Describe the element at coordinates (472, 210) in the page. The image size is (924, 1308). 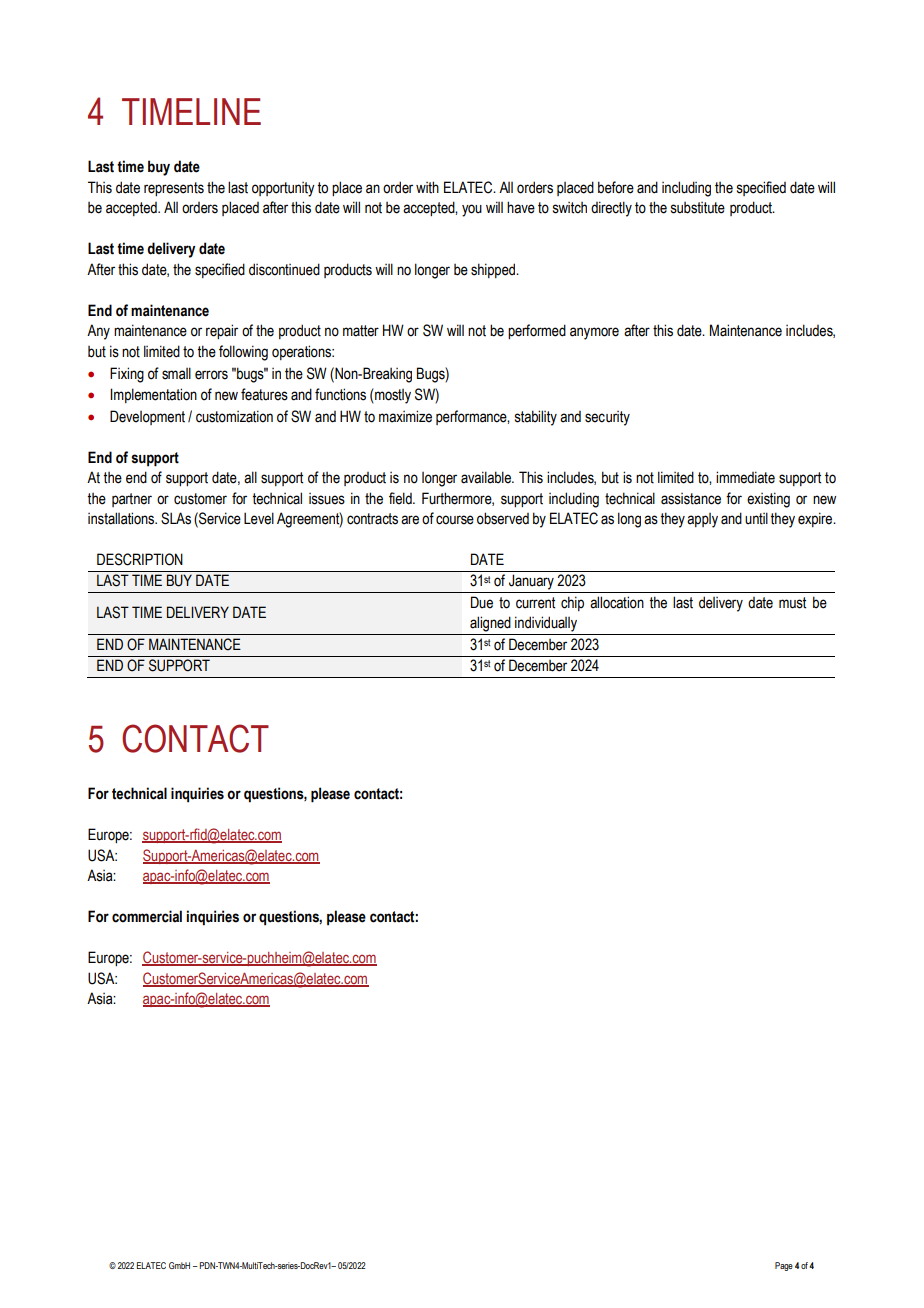
I see `you` at that location.
